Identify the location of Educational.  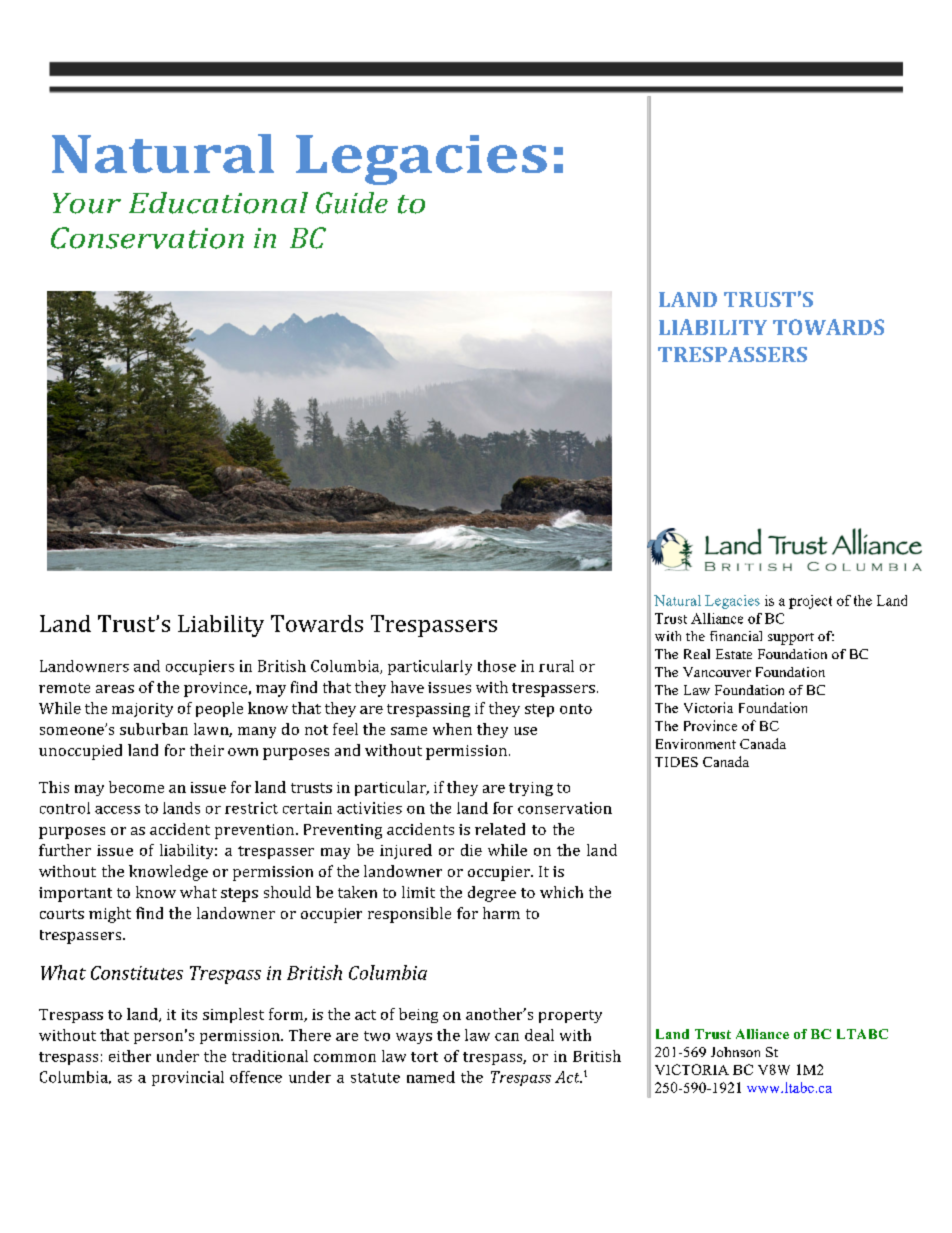
(218, 203).
